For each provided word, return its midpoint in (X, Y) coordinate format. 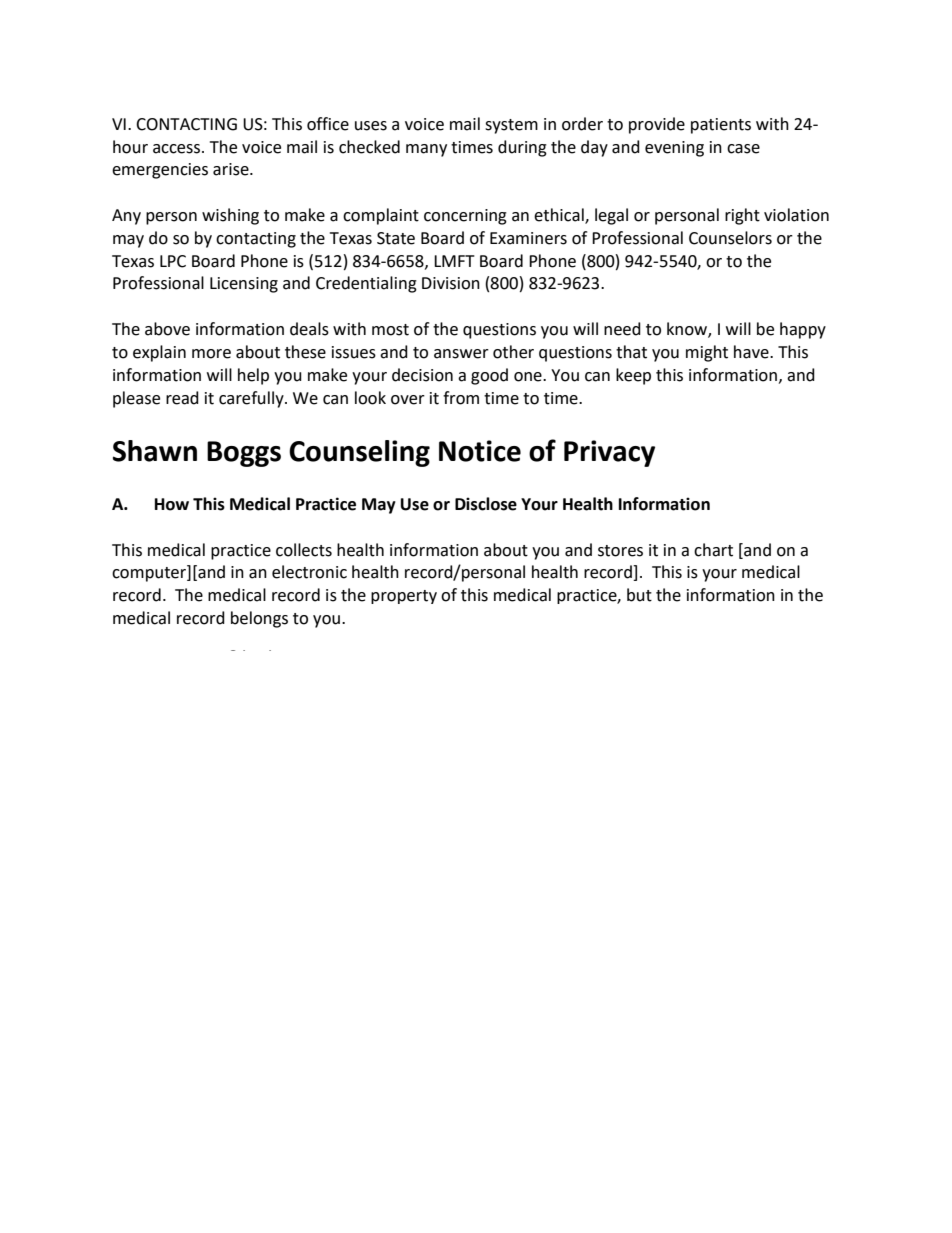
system (511, 126)
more (211, 354)
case (743, 149)
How (172, 504)
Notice (480, 451)
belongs (259, 619)
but (639, 595)
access (178, 149)
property (404, 597)
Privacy (609, 453)
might (707, 353)
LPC (173, 261)
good (489, 376)
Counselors (730, 238)
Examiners (528, 238)
